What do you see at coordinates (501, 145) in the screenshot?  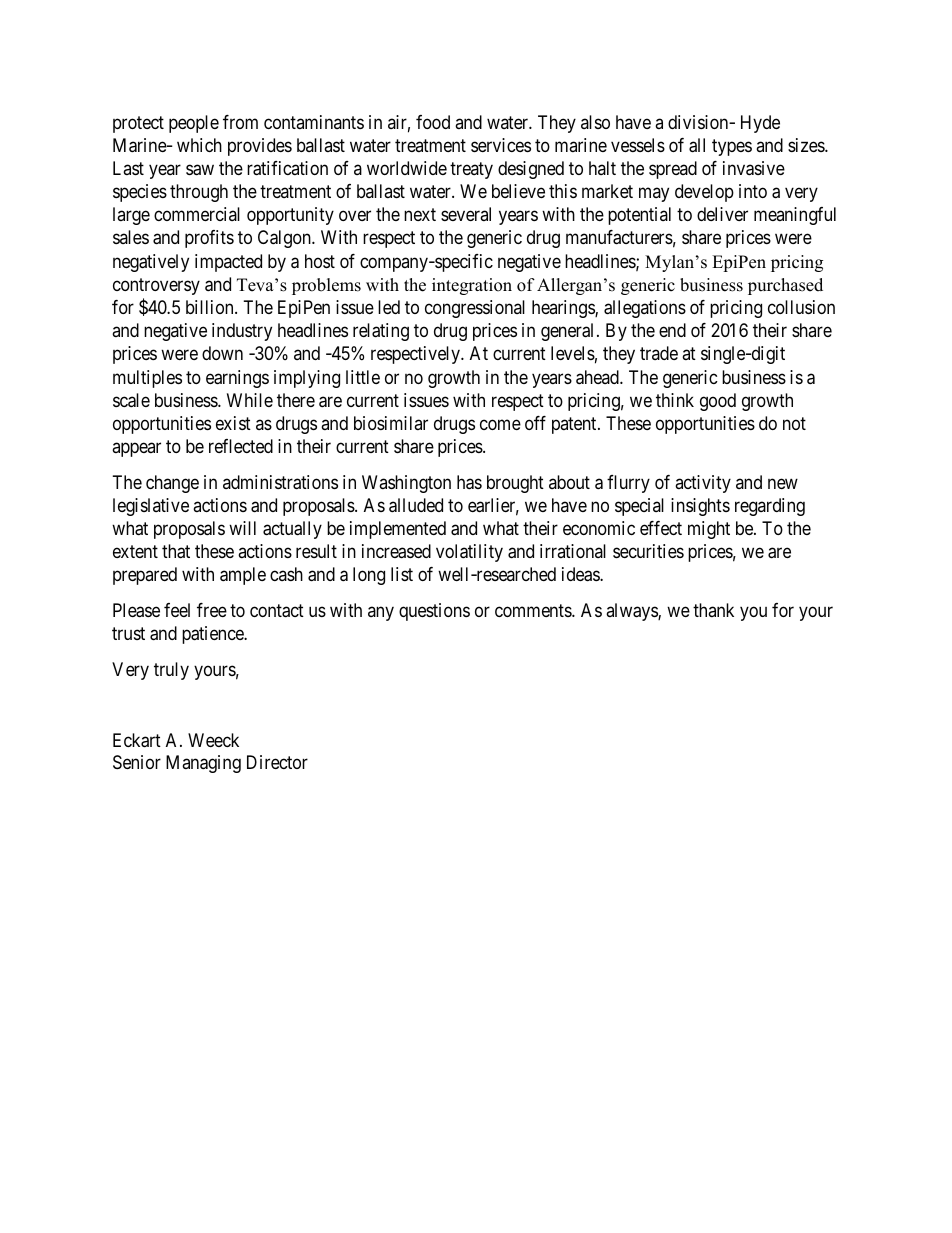 I see `services` at bounding box center [501, 145].
